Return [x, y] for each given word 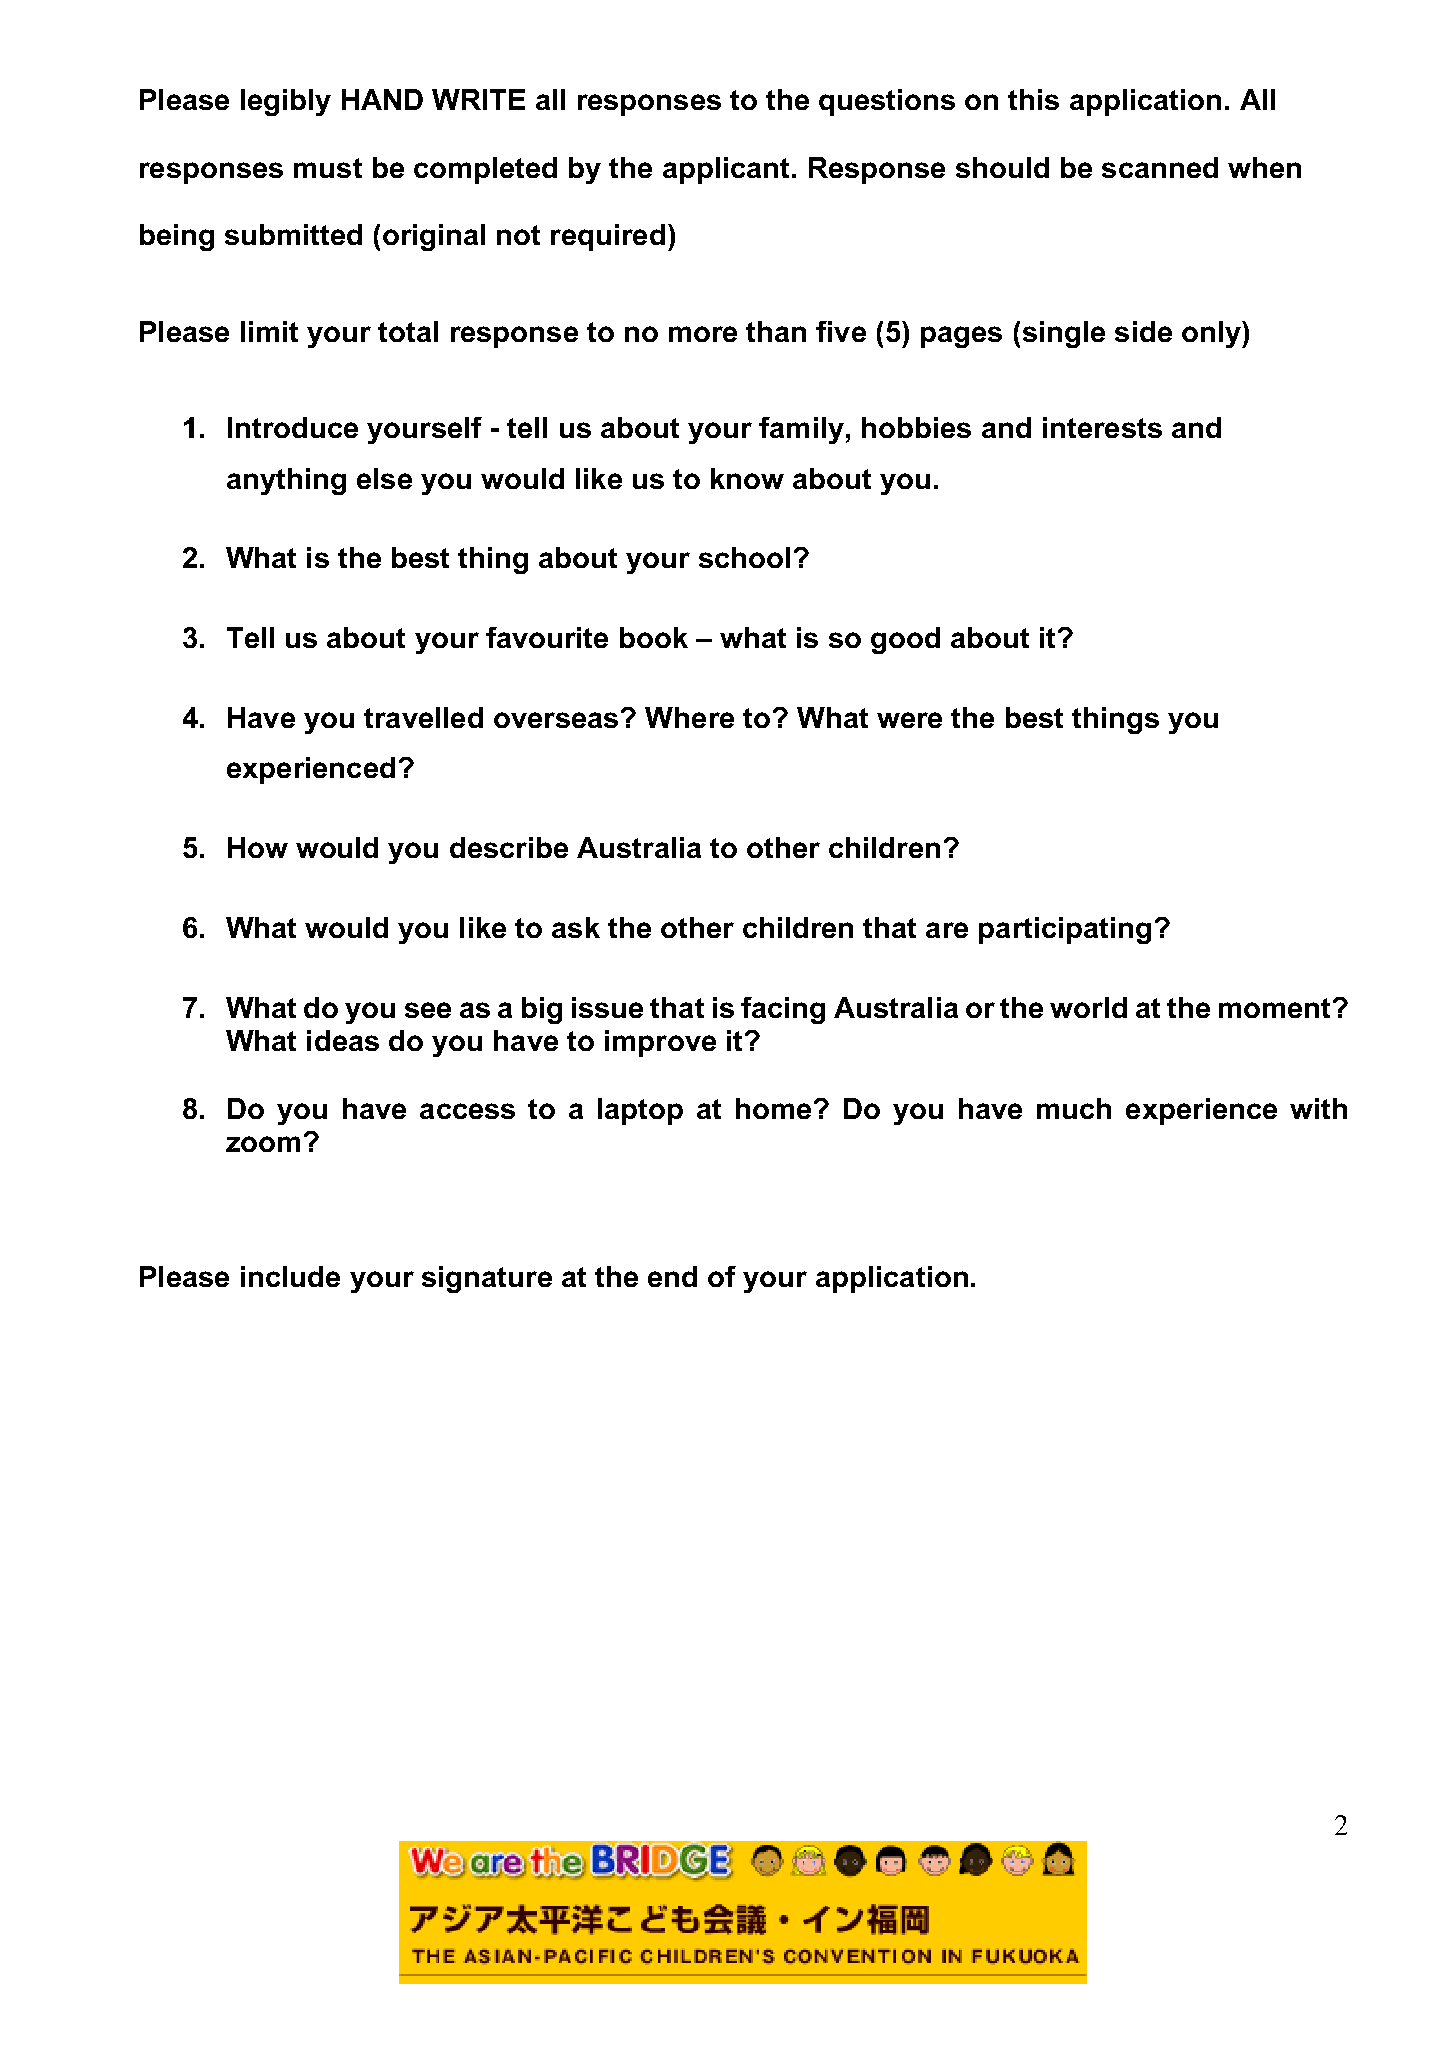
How [258, 847]
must [328, 168]
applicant [728, 170]
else [384, 478]
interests [1102, 427]
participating [1065, 930]
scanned [1160, 167]
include [290, 1276]
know [747, 478]
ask [576, 927]
